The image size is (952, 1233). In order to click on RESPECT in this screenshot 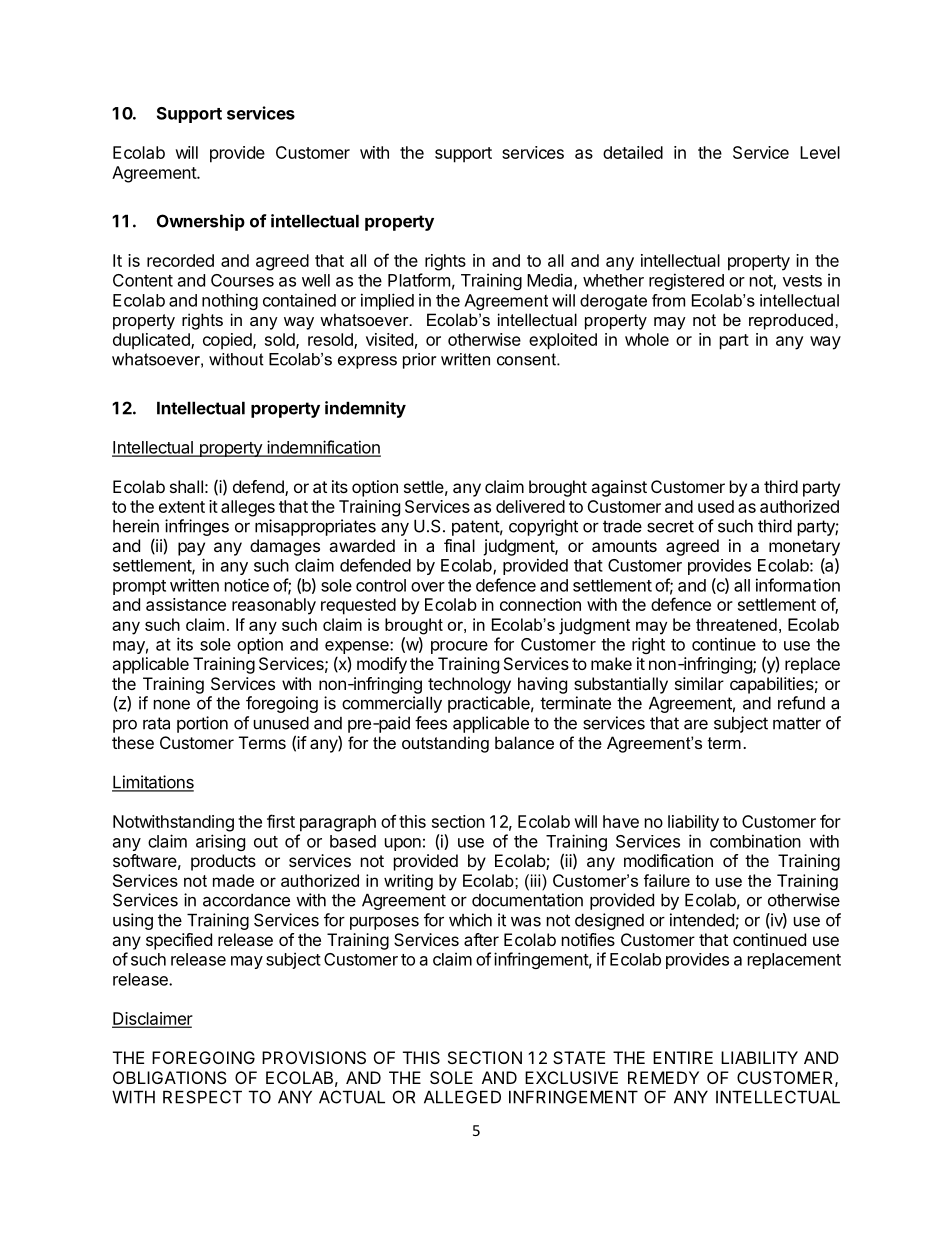, I will do `click(202, 1097)`.
